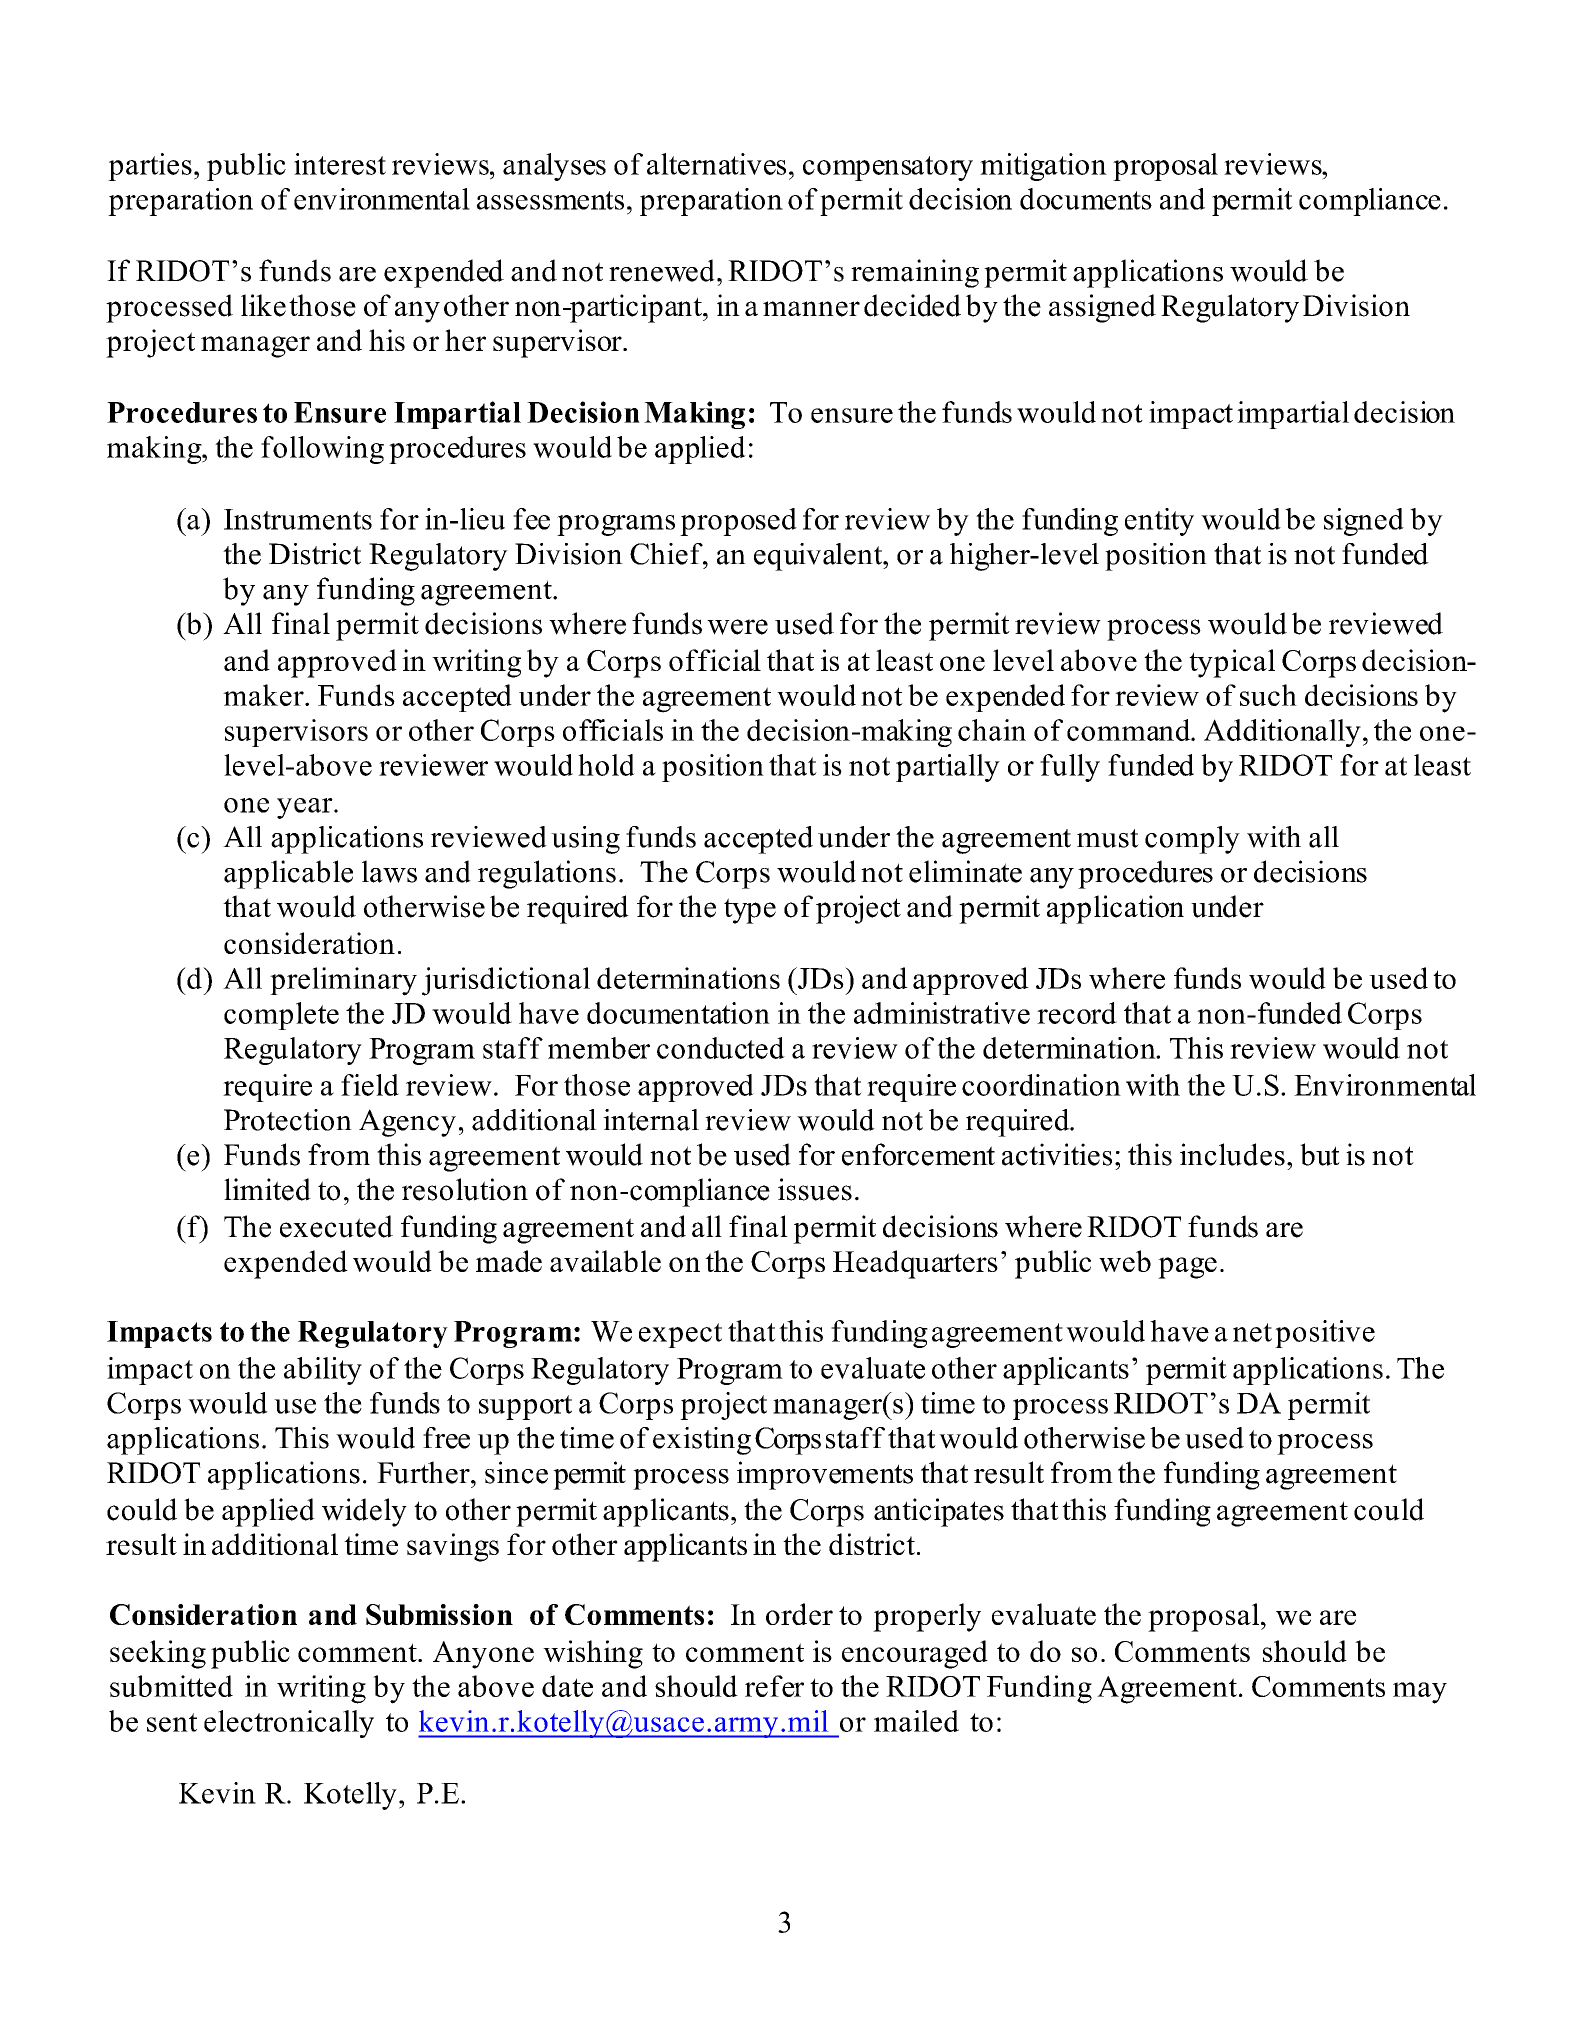 This document has height=2031, width=1569. I want to click on issues, so click(815, 1189).
